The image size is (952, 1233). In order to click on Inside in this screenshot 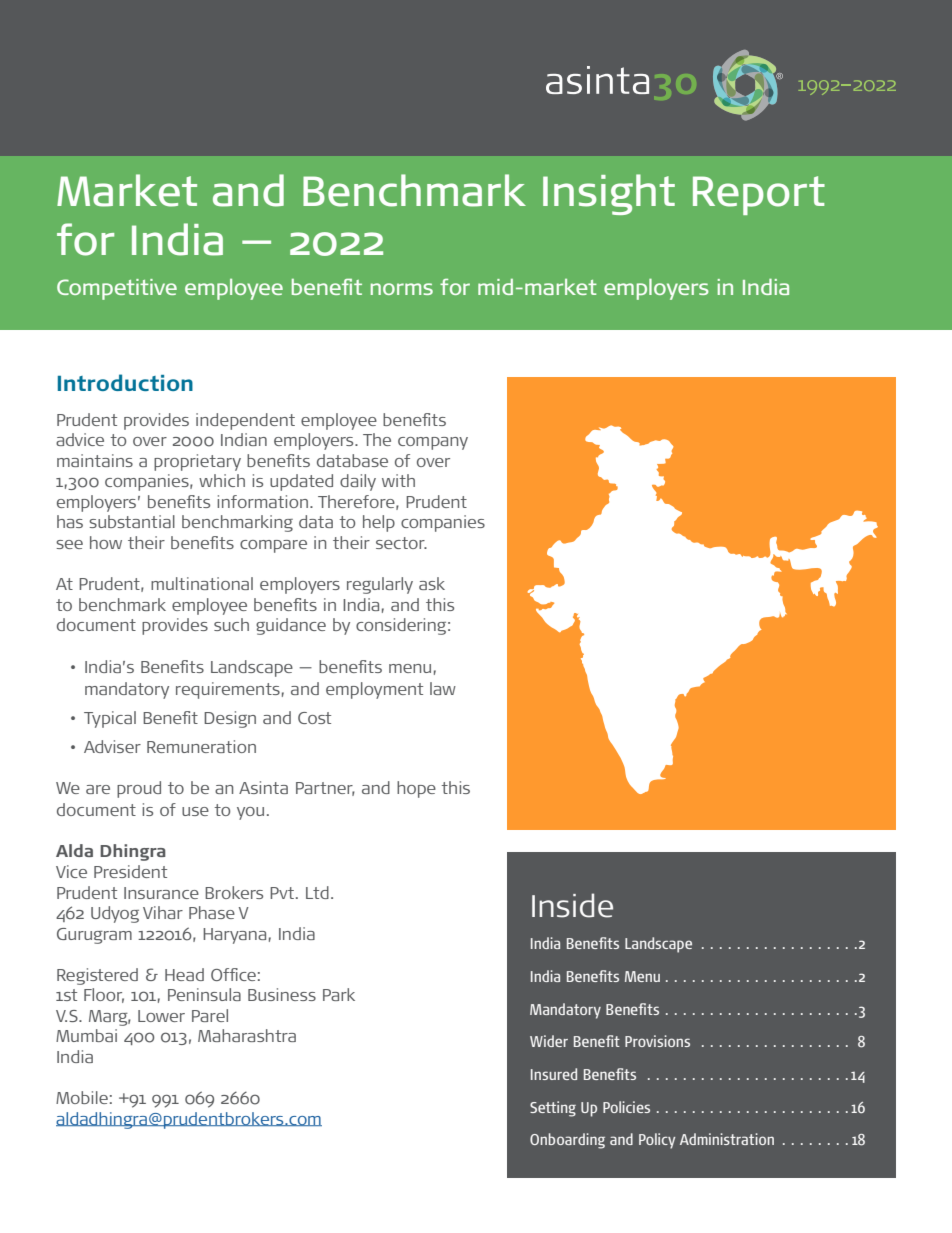, I will do `click(572, 905)`.
